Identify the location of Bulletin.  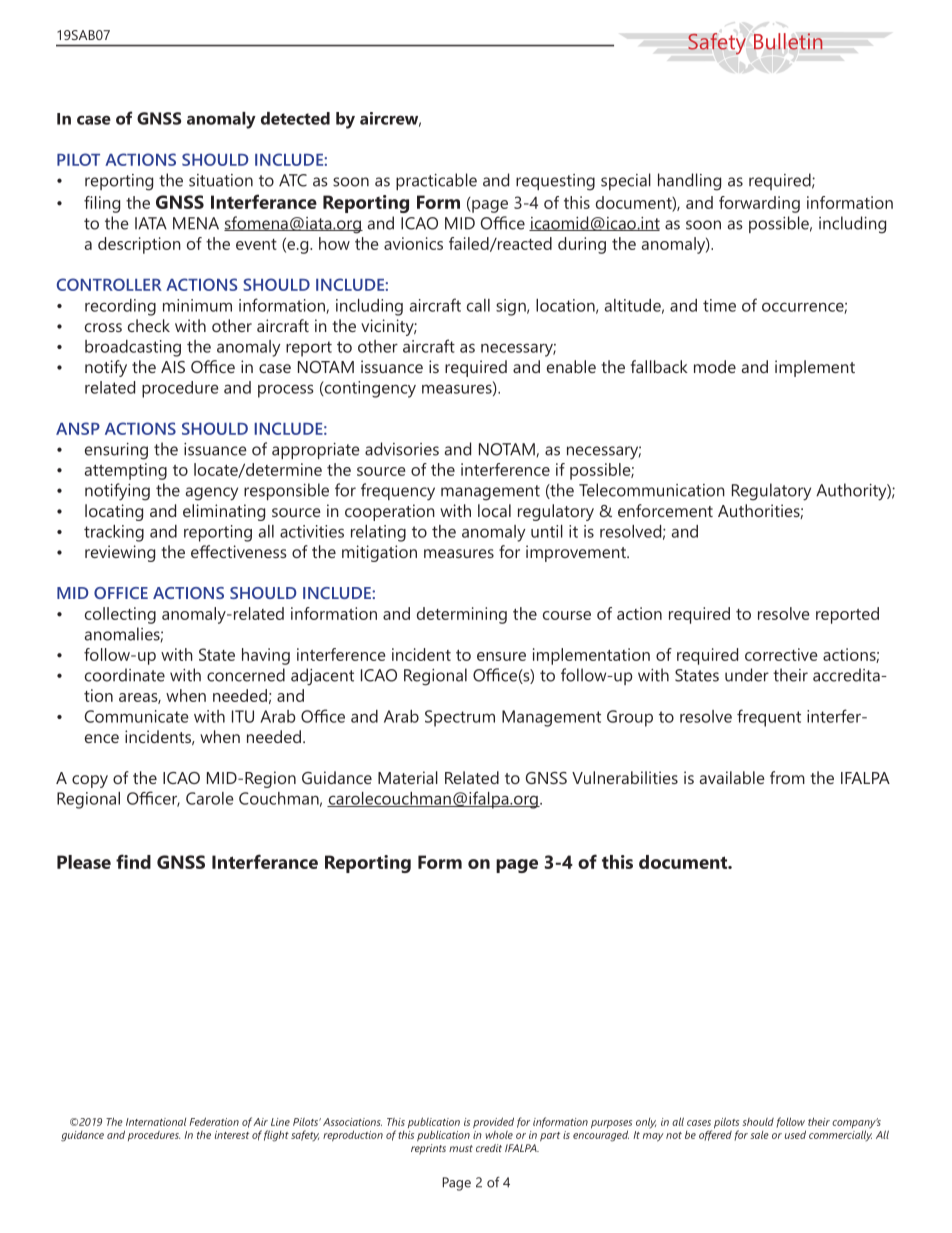
(788, 41).
